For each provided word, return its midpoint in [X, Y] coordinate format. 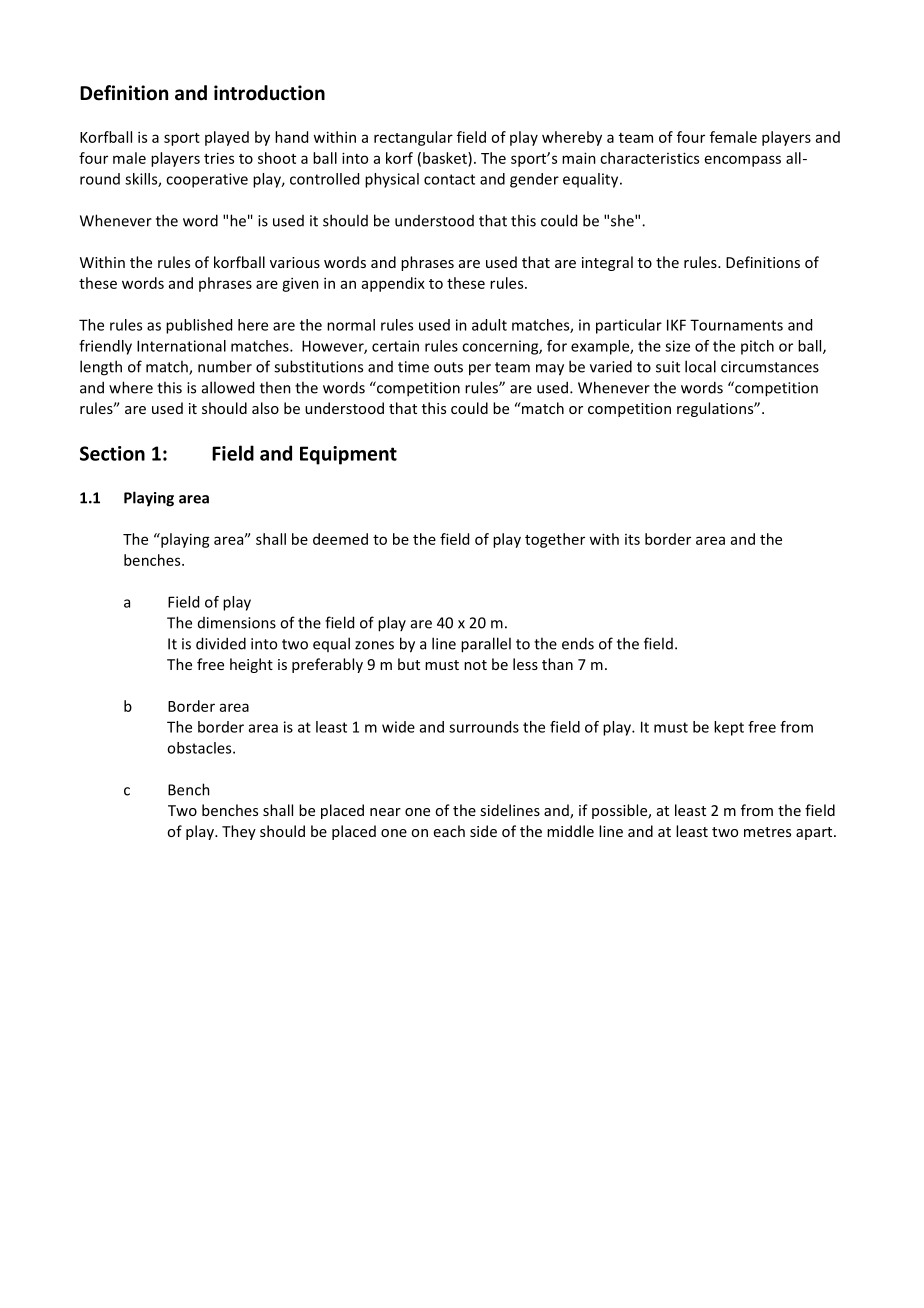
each [449, 831]
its [632, 539]
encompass [743, 161]
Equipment [348, 455]
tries [219, 158]
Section [112, 453]
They [239, 832]
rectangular [413, 138]
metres [767, 832]
